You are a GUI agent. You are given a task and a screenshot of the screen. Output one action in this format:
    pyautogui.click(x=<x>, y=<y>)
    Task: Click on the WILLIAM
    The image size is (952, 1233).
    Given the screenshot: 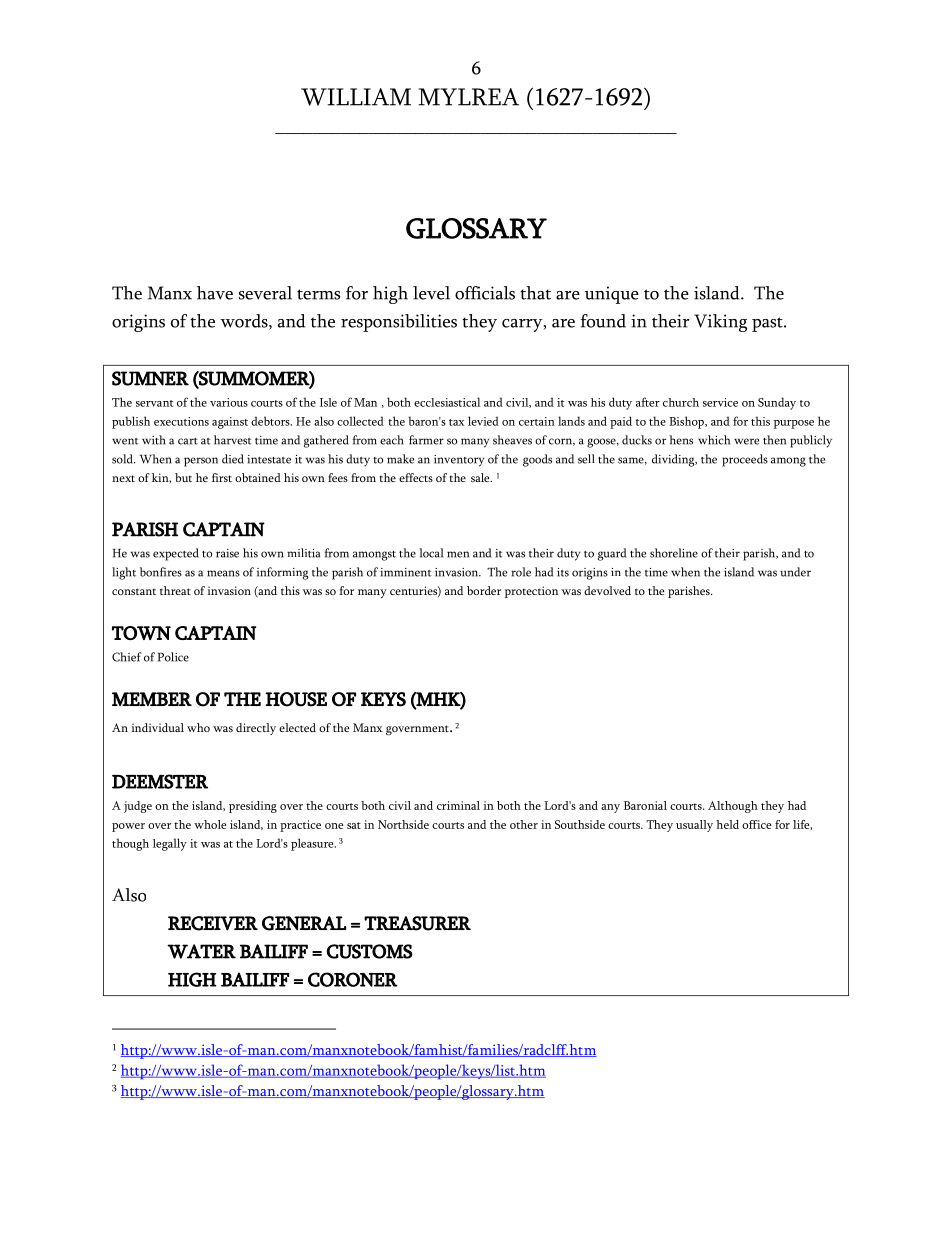 What is the action you would take?
    pyautogui.click(x=356, y=97)
